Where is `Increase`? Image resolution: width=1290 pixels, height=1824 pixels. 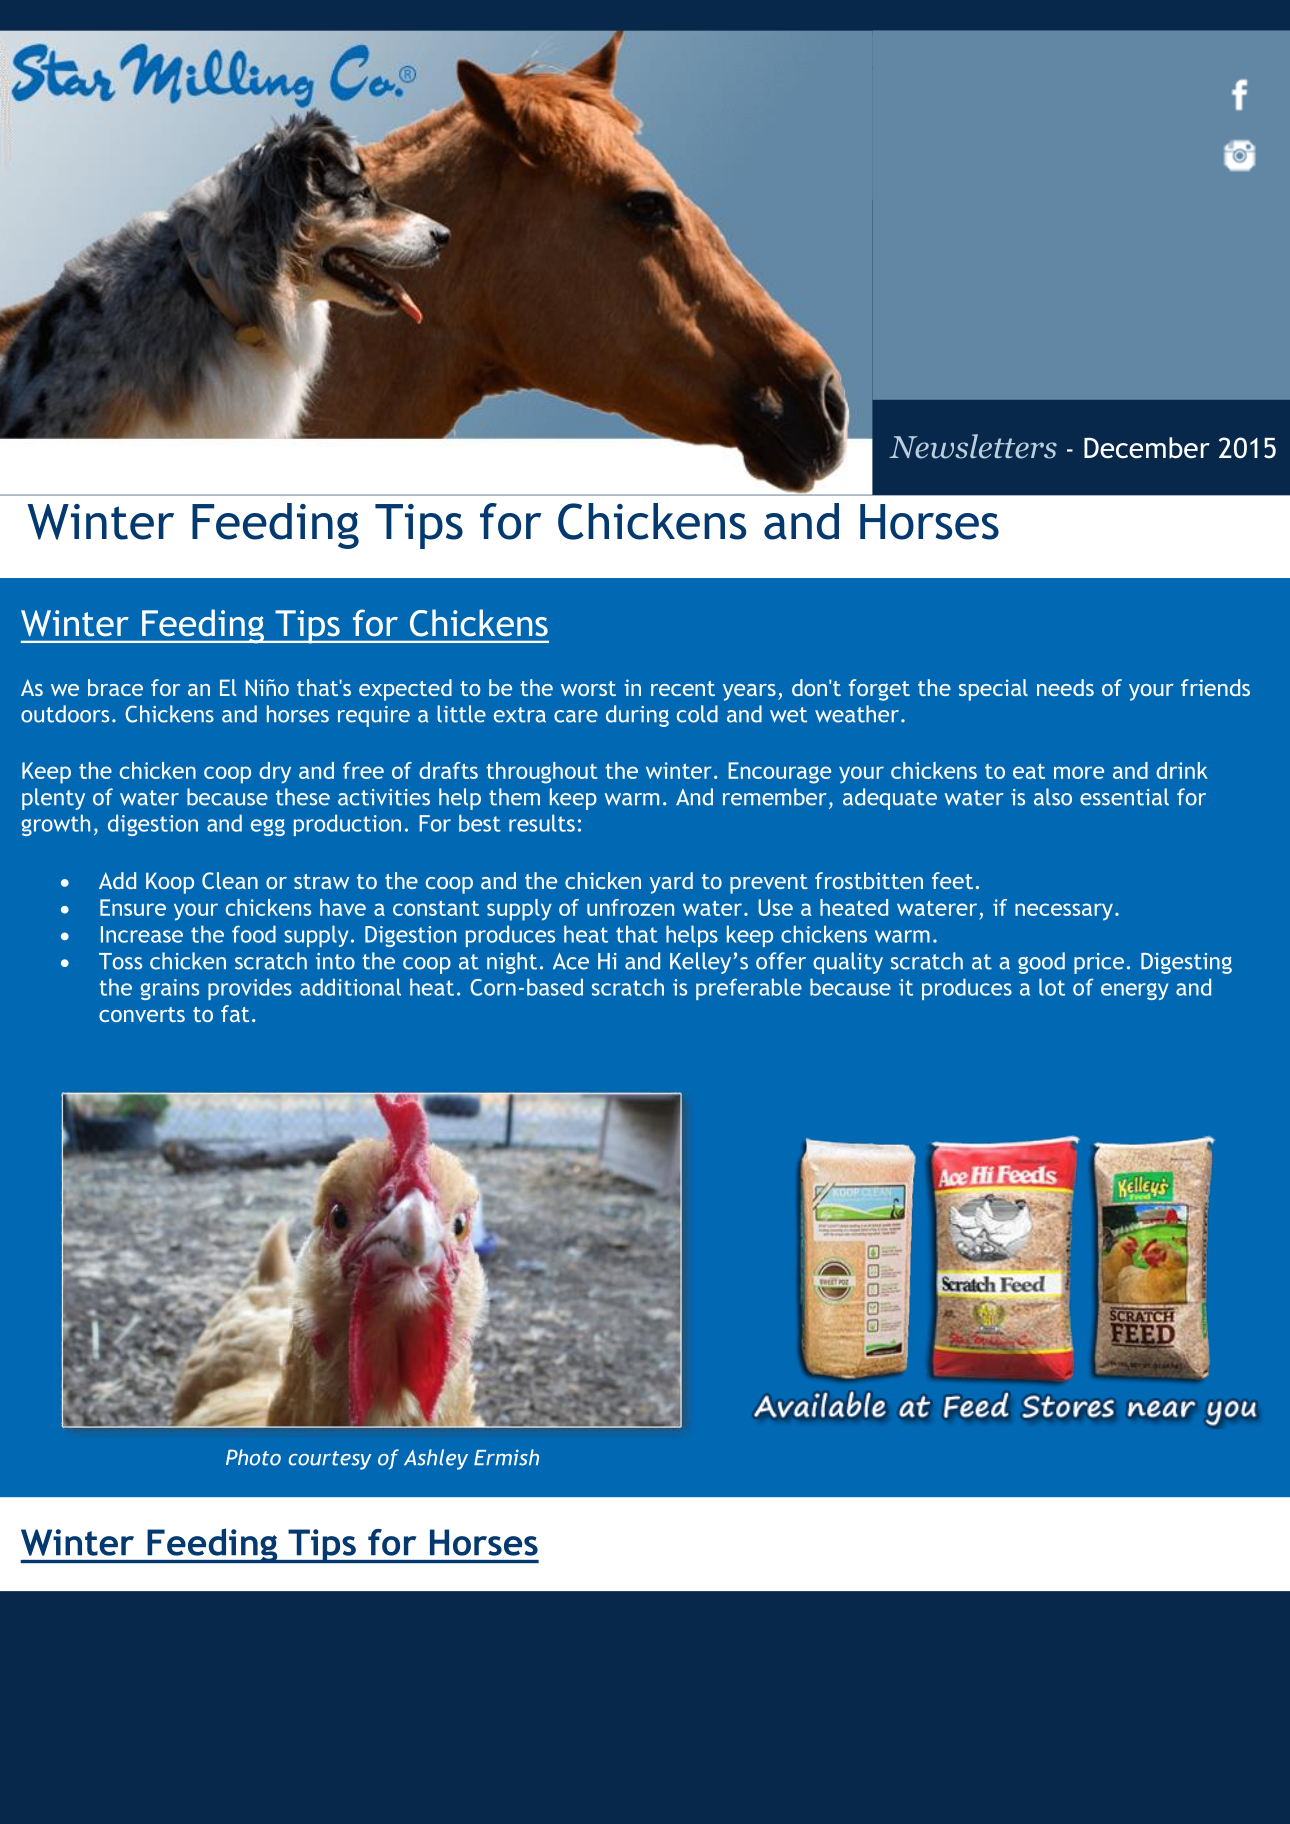
Increase is located at coordinates (142, 934).
